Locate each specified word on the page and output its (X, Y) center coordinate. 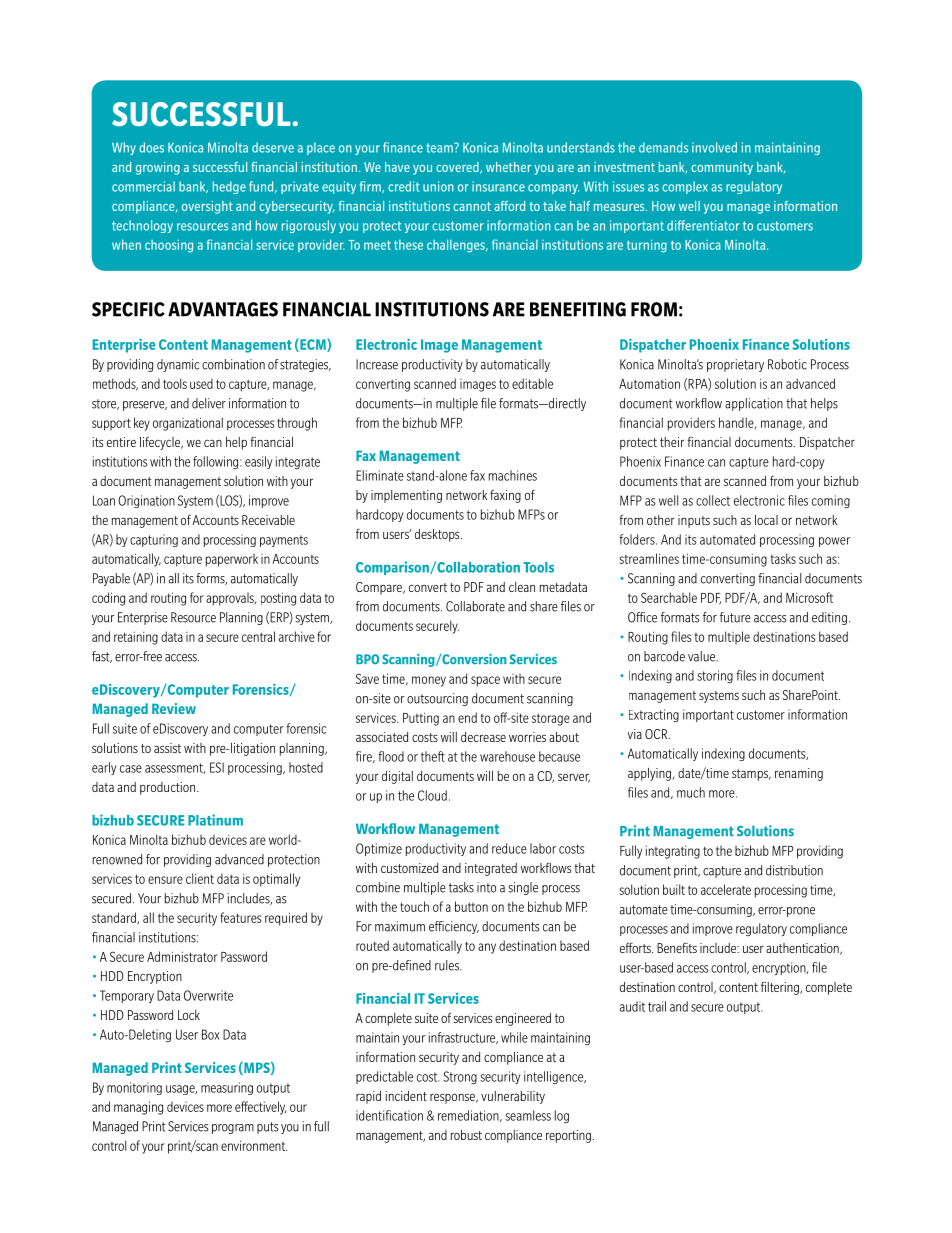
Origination (146, 501)
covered (458, 168)
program (233, 1129)
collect (713, 500)
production (169, 788)
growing (158, 168)
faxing (505, 496)
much (691, 792)
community (722, 168)
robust (466, 1135)
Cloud (432, 795)
